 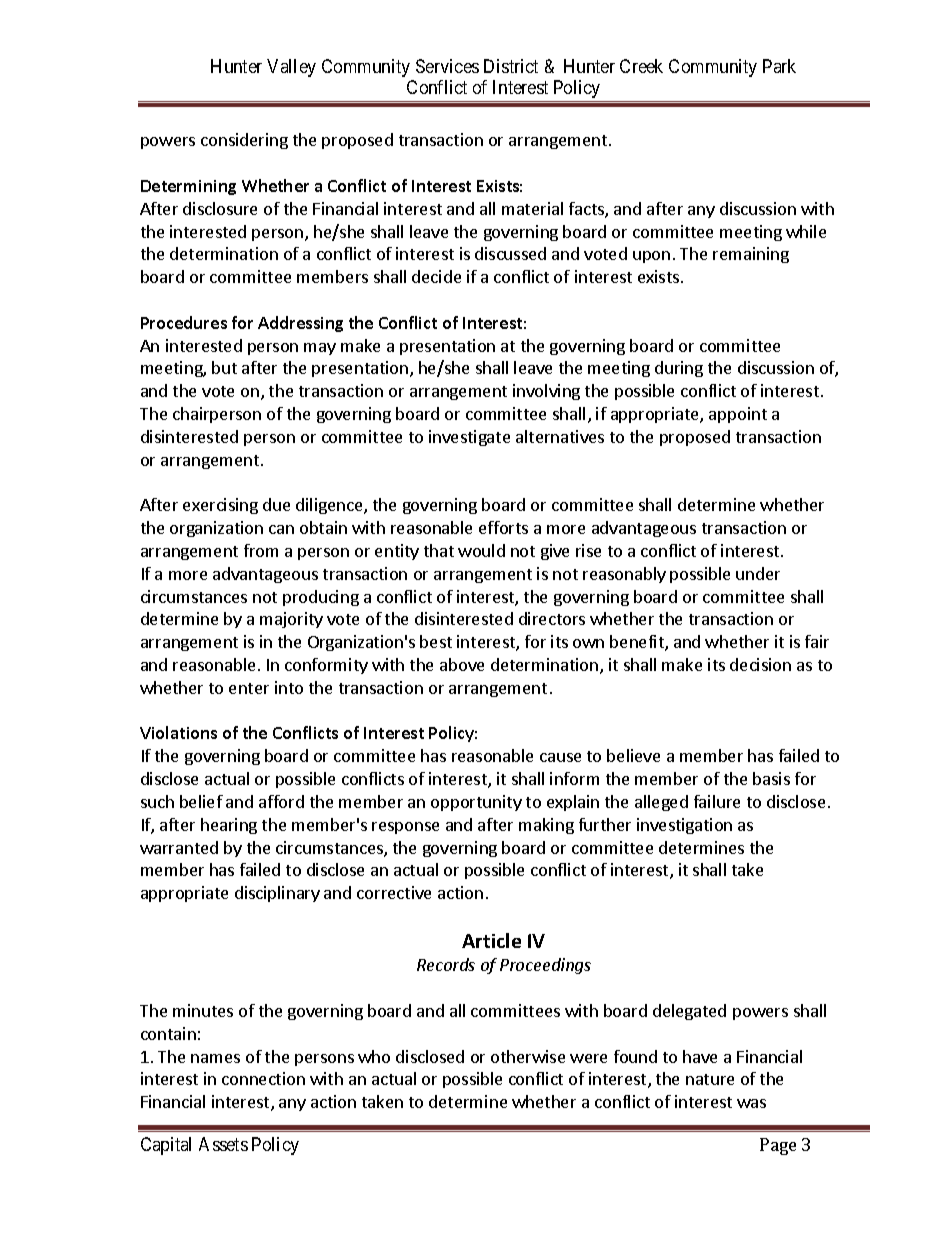 What do you see at coordinates (229, 826) in the screenshot?
I see `hearing` at bounding box center [229, 826].
